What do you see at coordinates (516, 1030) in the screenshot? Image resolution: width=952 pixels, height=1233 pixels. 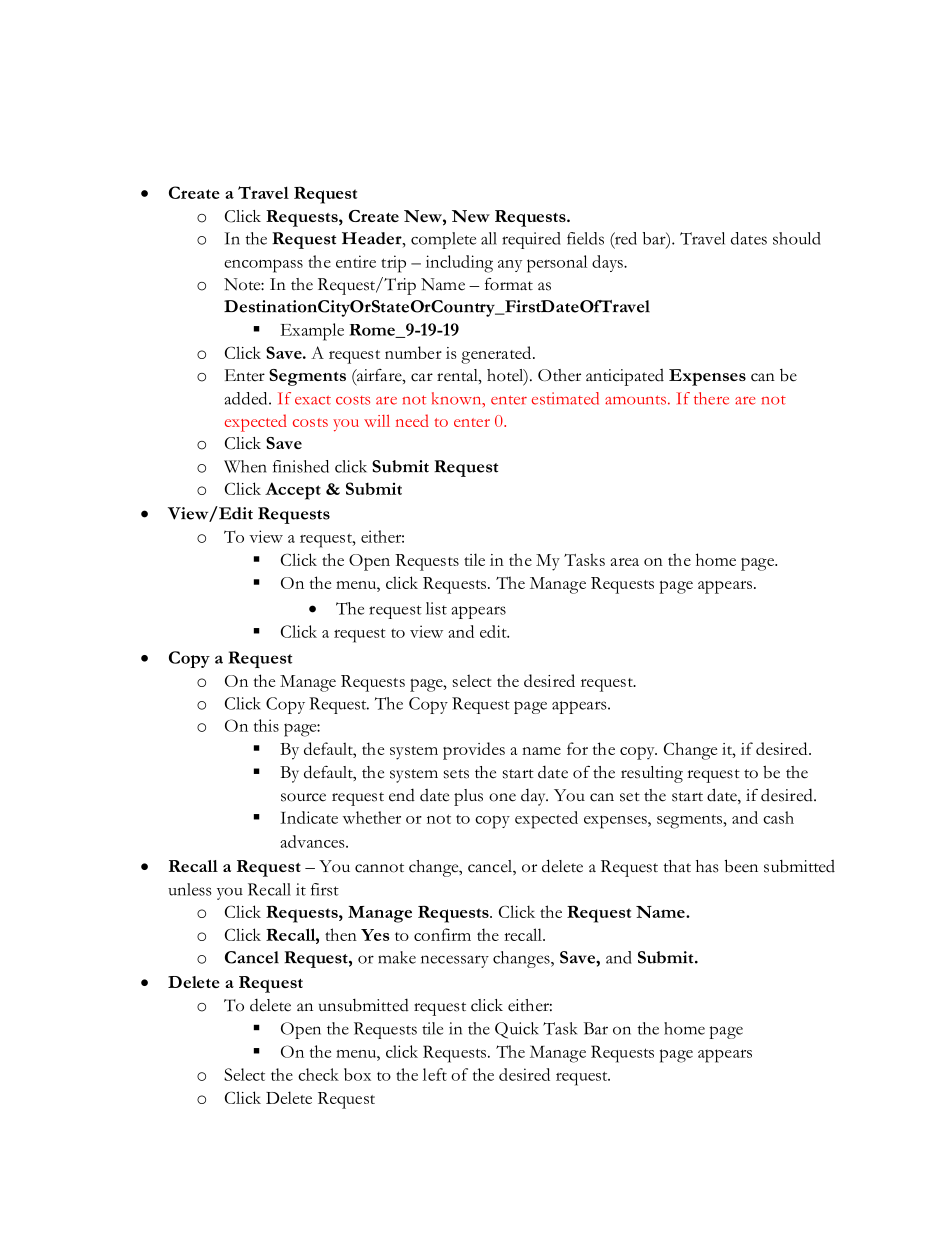 I see `Quick` at bounding box center [516, 1030].
